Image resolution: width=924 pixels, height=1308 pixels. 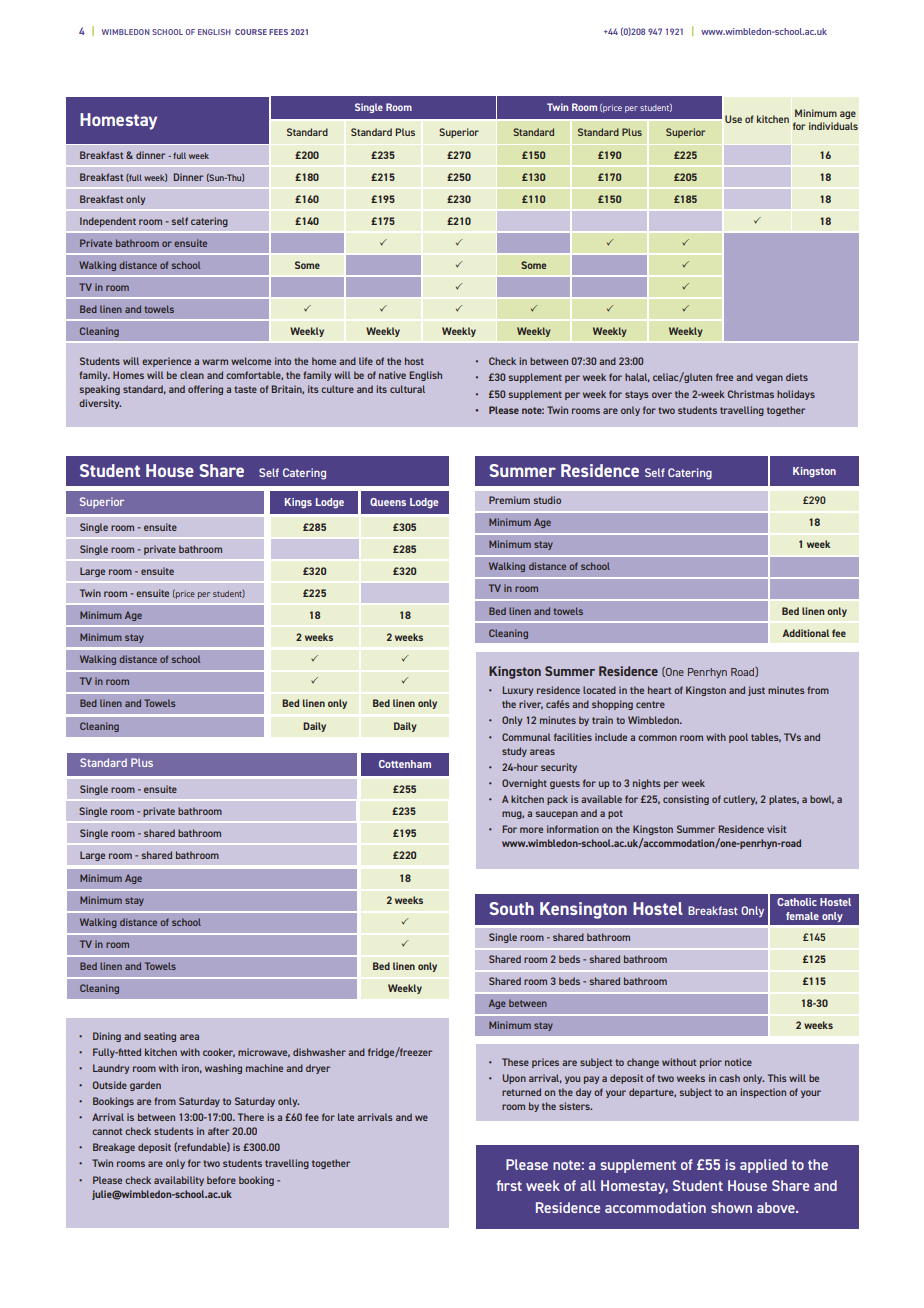 I want to click on seating, so click(x=160, y=1037).
